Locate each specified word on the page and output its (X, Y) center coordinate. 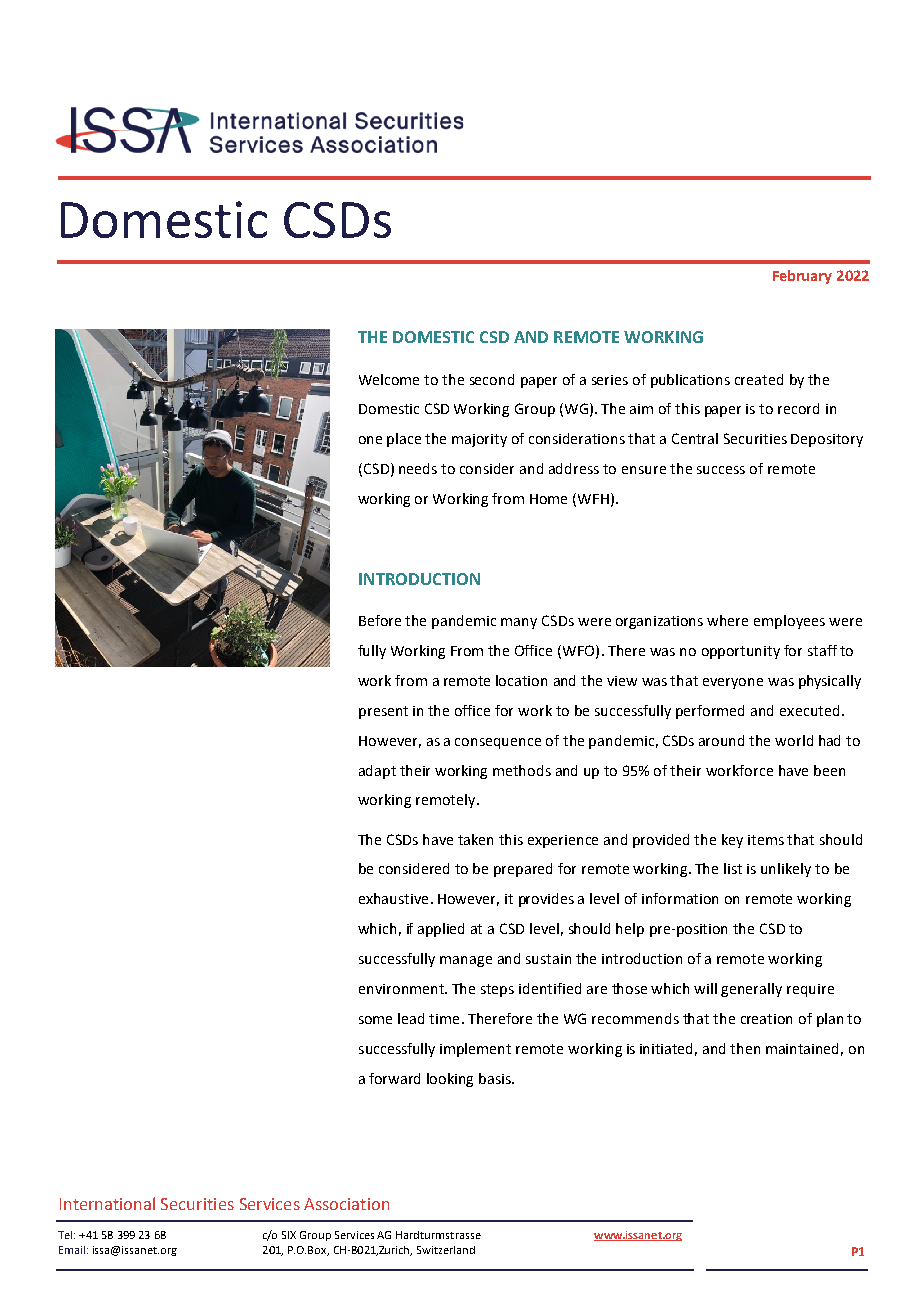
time (444, 1019)
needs (418, 468)
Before (380, 620)
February (802, 277)
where (727, 620)
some (375, 1020)
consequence (498, 743)
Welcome (389, 379)
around (721, 740)
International (107, 1203)
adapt (377, 772)
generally (751, 990)
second (492, 379)
